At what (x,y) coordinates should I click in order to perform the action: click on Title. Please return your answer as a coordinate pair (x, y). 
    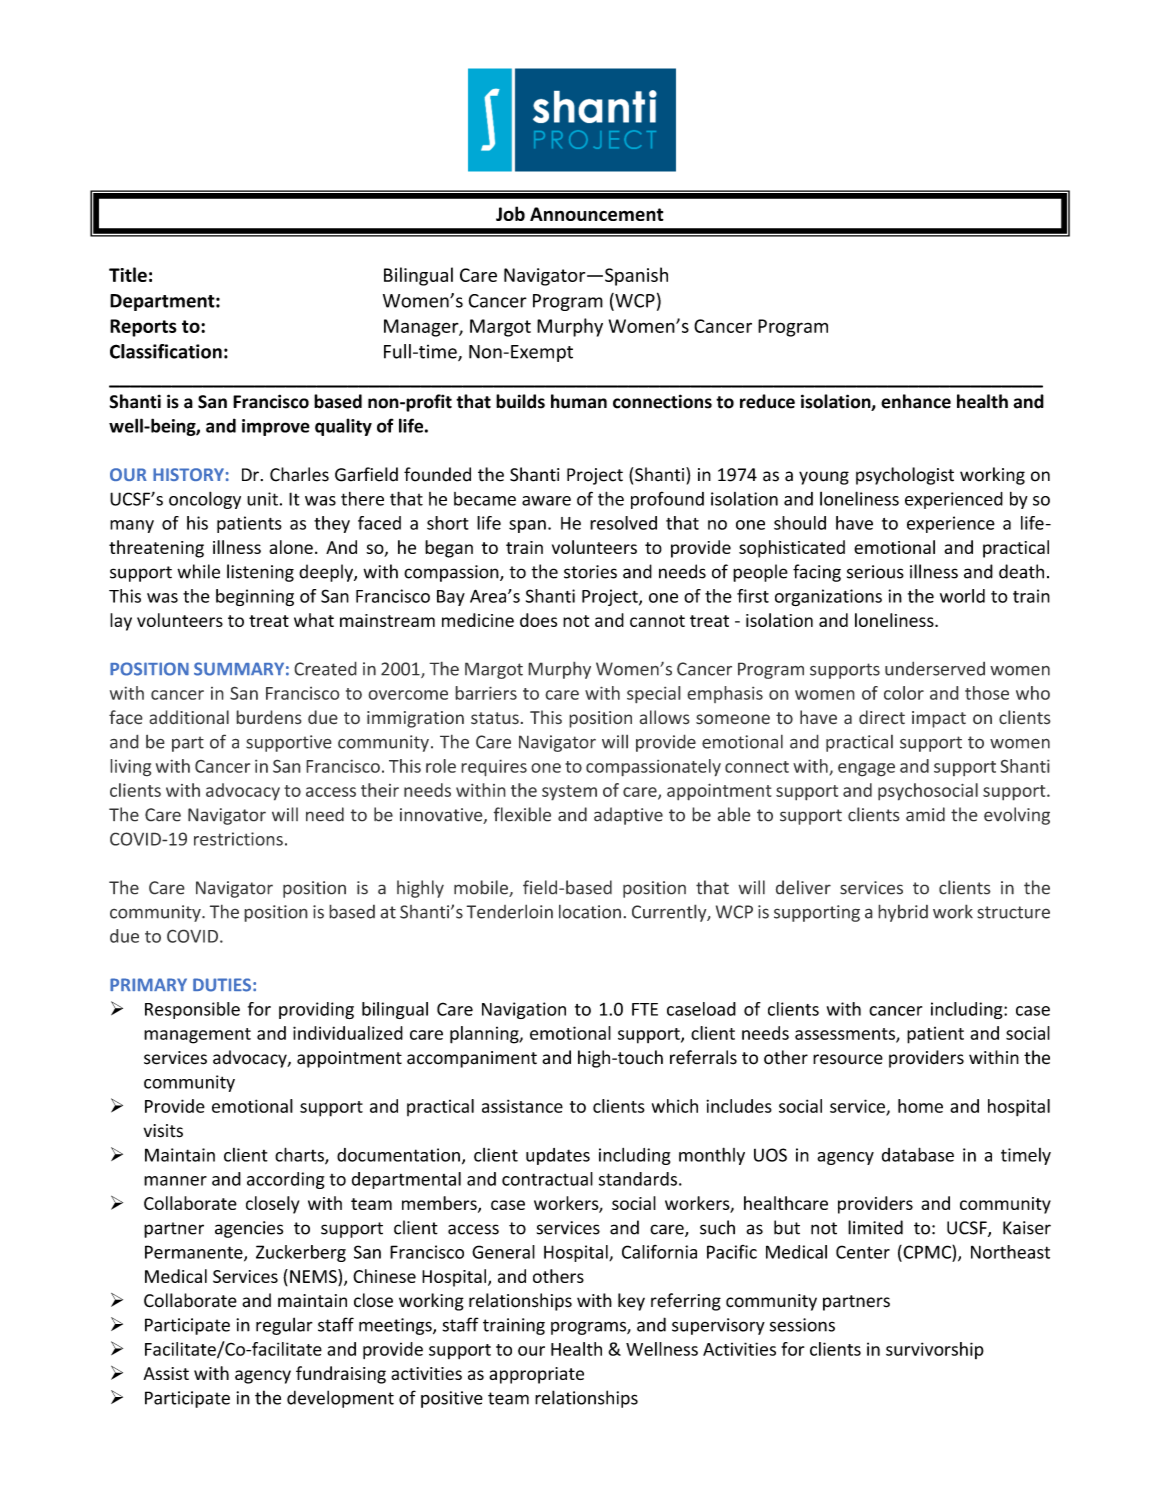
    Looking at the image, I should click on (128, 274).
